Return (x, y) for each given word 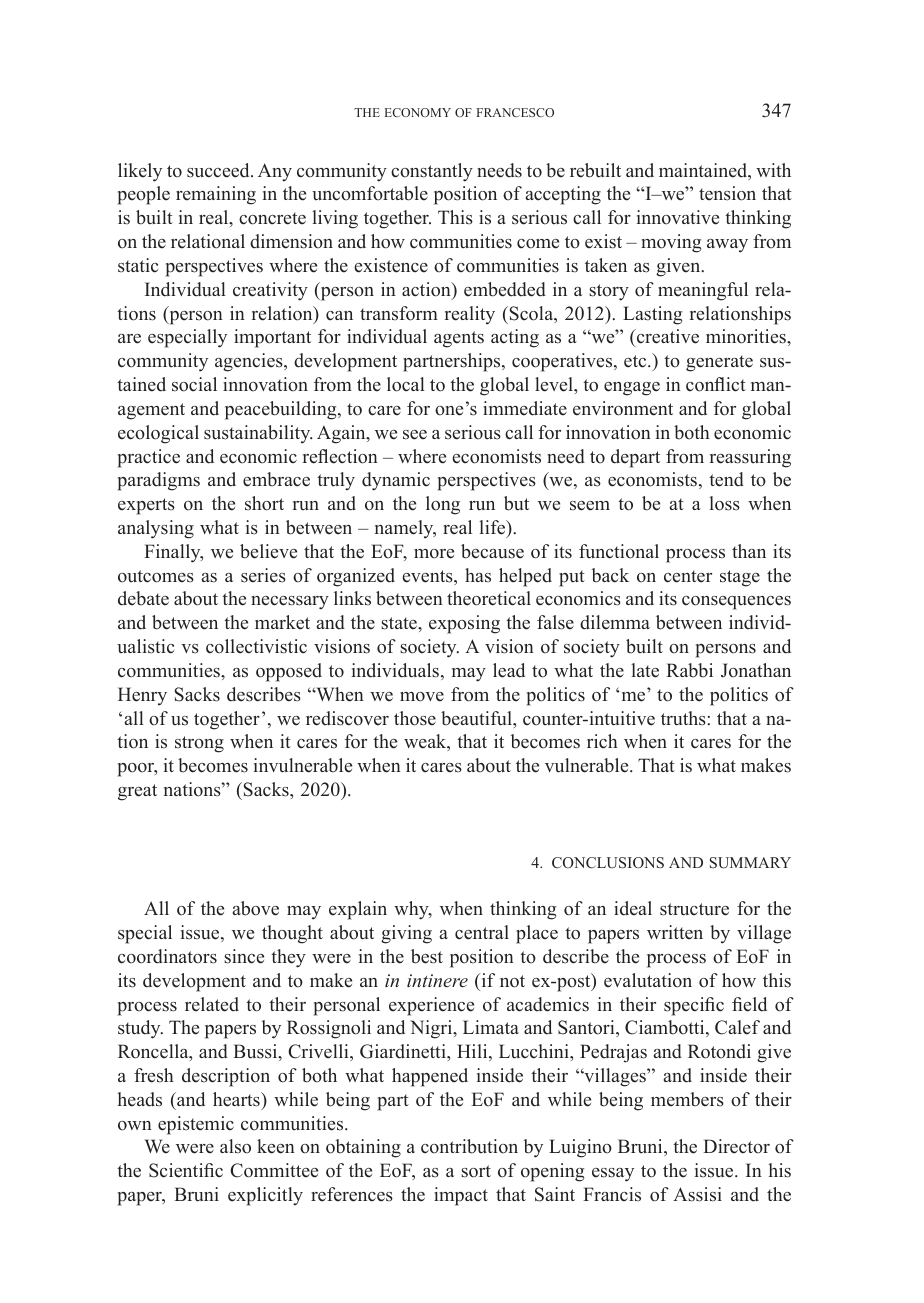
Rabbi (689, 670)
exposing (464, 624)
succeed (219, 170)
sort (476, 1171)
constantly (432, 172)
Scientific (186, 1170)
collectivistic (256, 646)
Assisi (697, 1194)
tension (727, 193)
